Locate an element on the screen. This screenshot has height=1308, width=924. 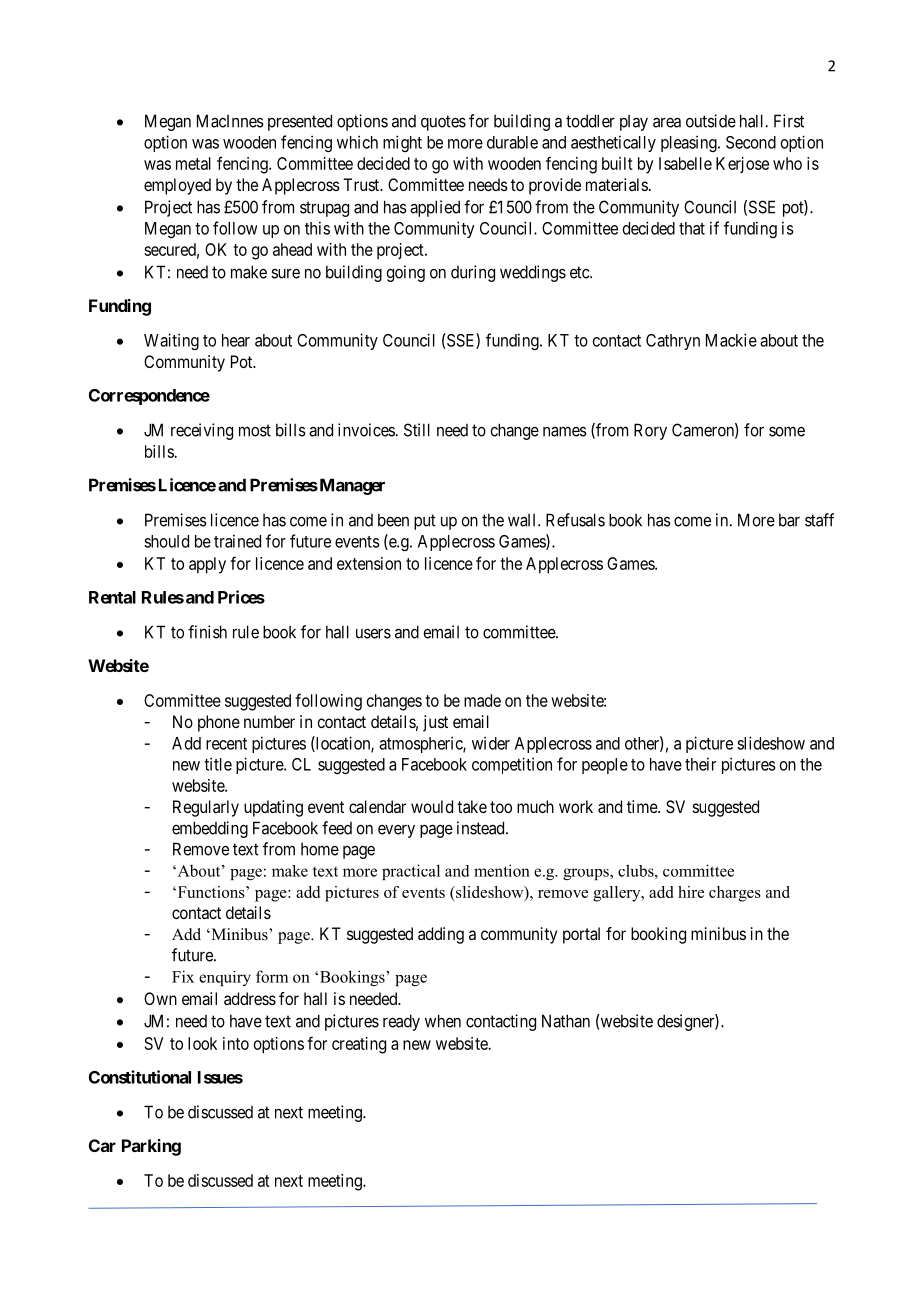
Still is located at coordinates (417, 430).
